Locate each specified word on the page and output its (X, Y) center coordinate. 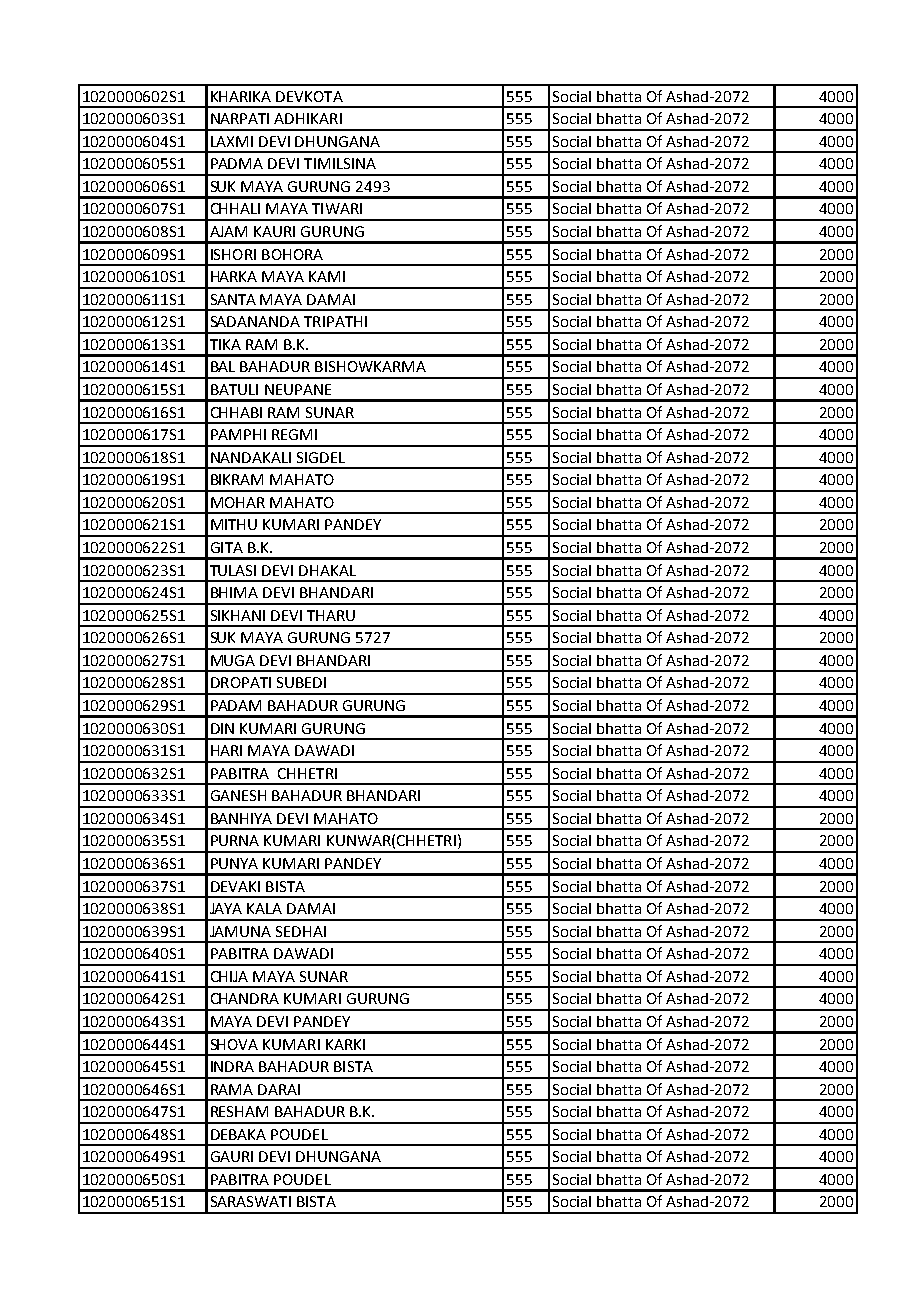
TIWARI (337, 208)
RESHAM (239, 1111)
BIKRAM (237, 479)
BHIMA (234, 592)
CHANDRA (245, 998)
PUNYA (234, 863)
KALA (264, 908)
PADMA (237, 163)
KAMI (327, 276)
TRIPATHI (335, 321)
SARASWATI (251, 1201)
